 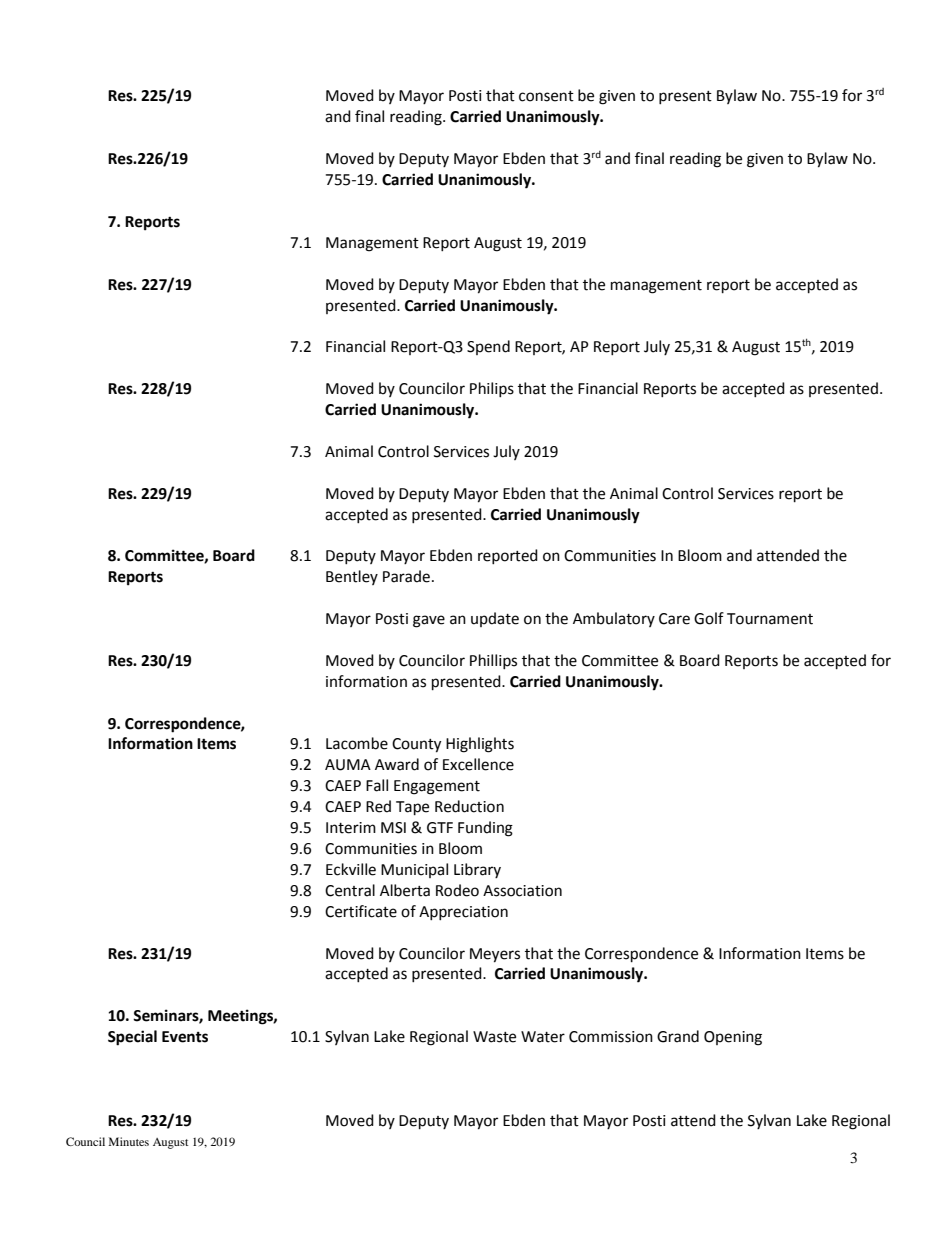 I want to click on gave, so click(x=429, y=621).
